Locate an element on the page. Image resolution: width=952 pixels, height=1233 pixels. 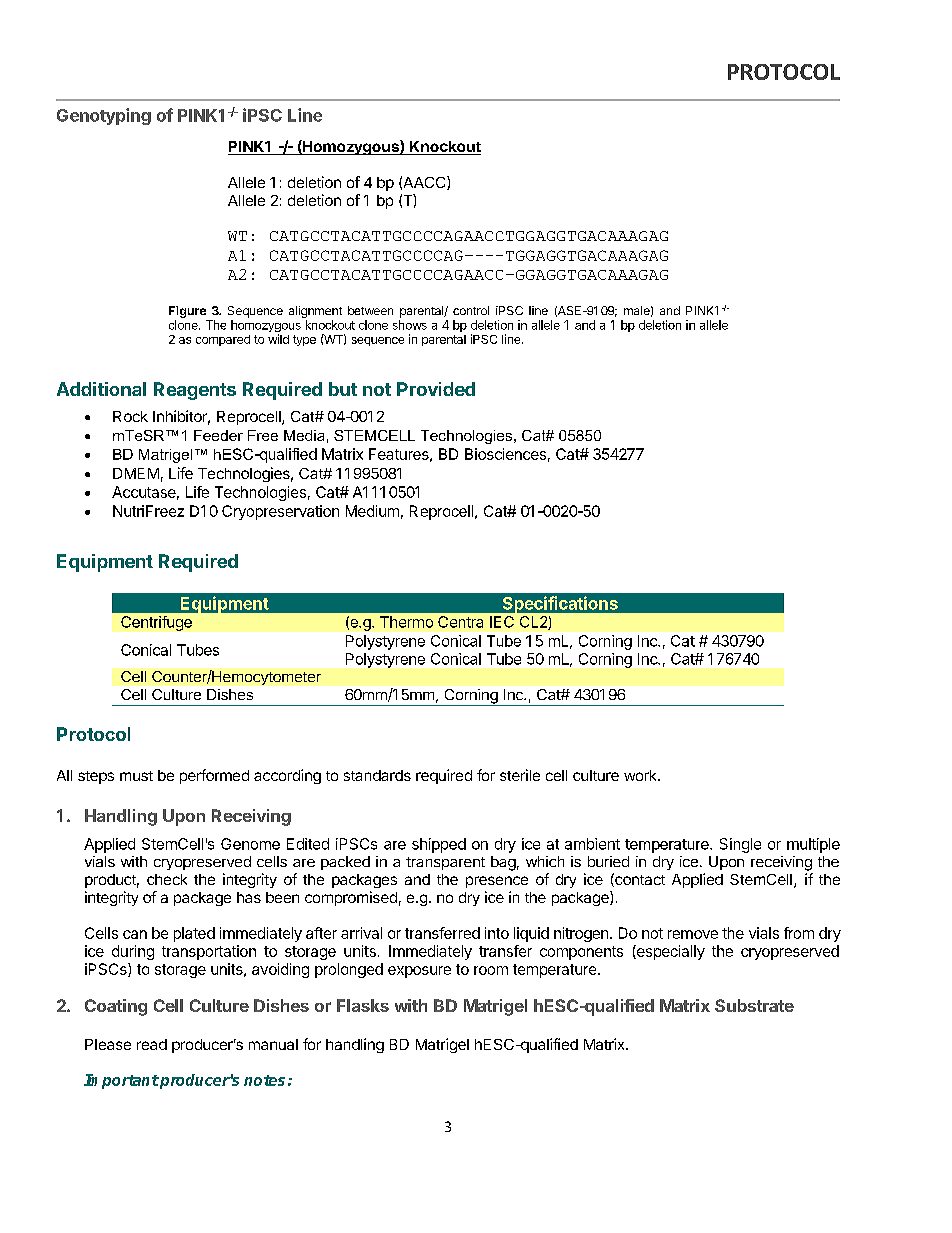
Centrifuge is located at coordinates (156, 623).
